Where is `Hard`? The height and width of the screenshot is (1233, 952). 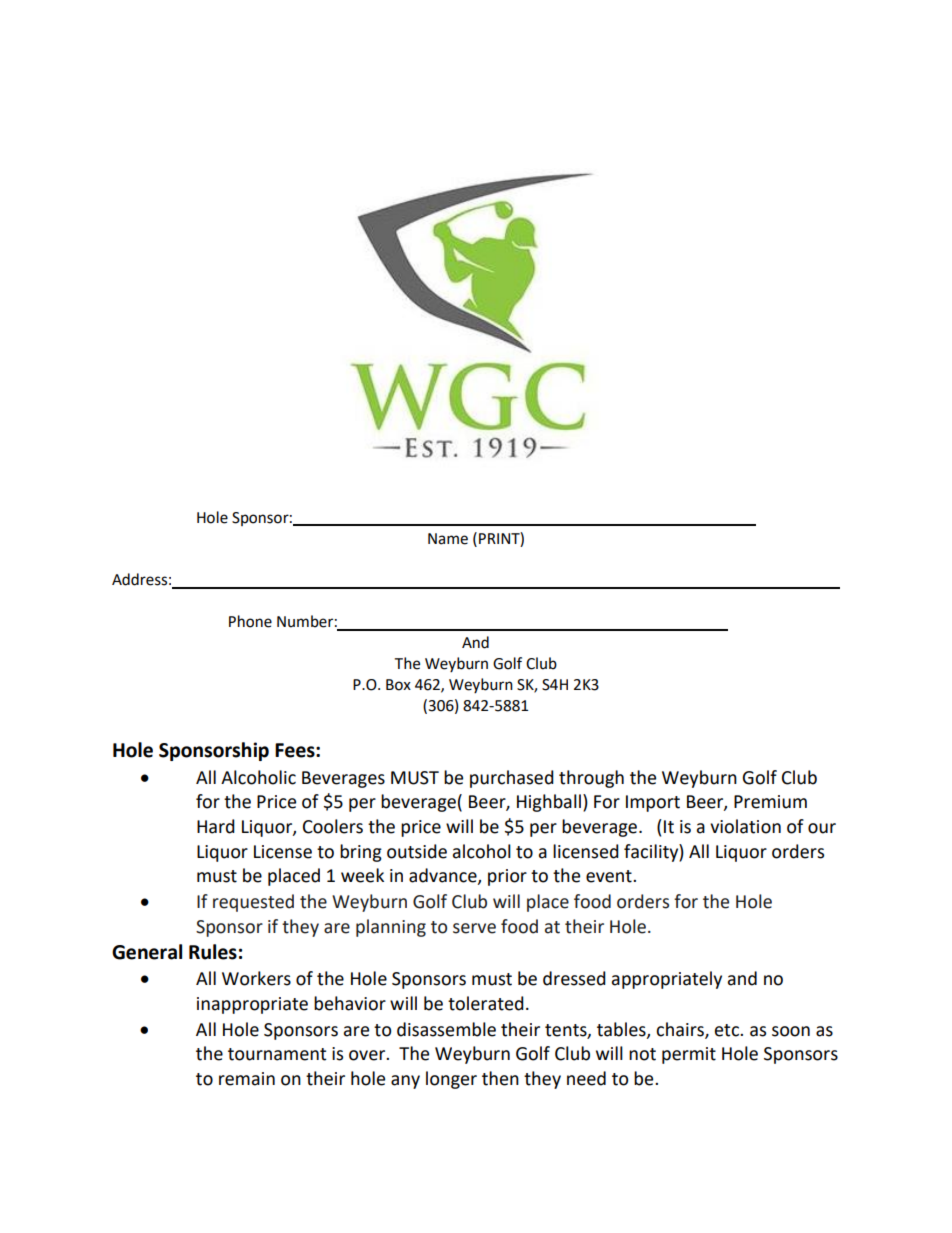
Hard is located at coordinates (216, 826).
